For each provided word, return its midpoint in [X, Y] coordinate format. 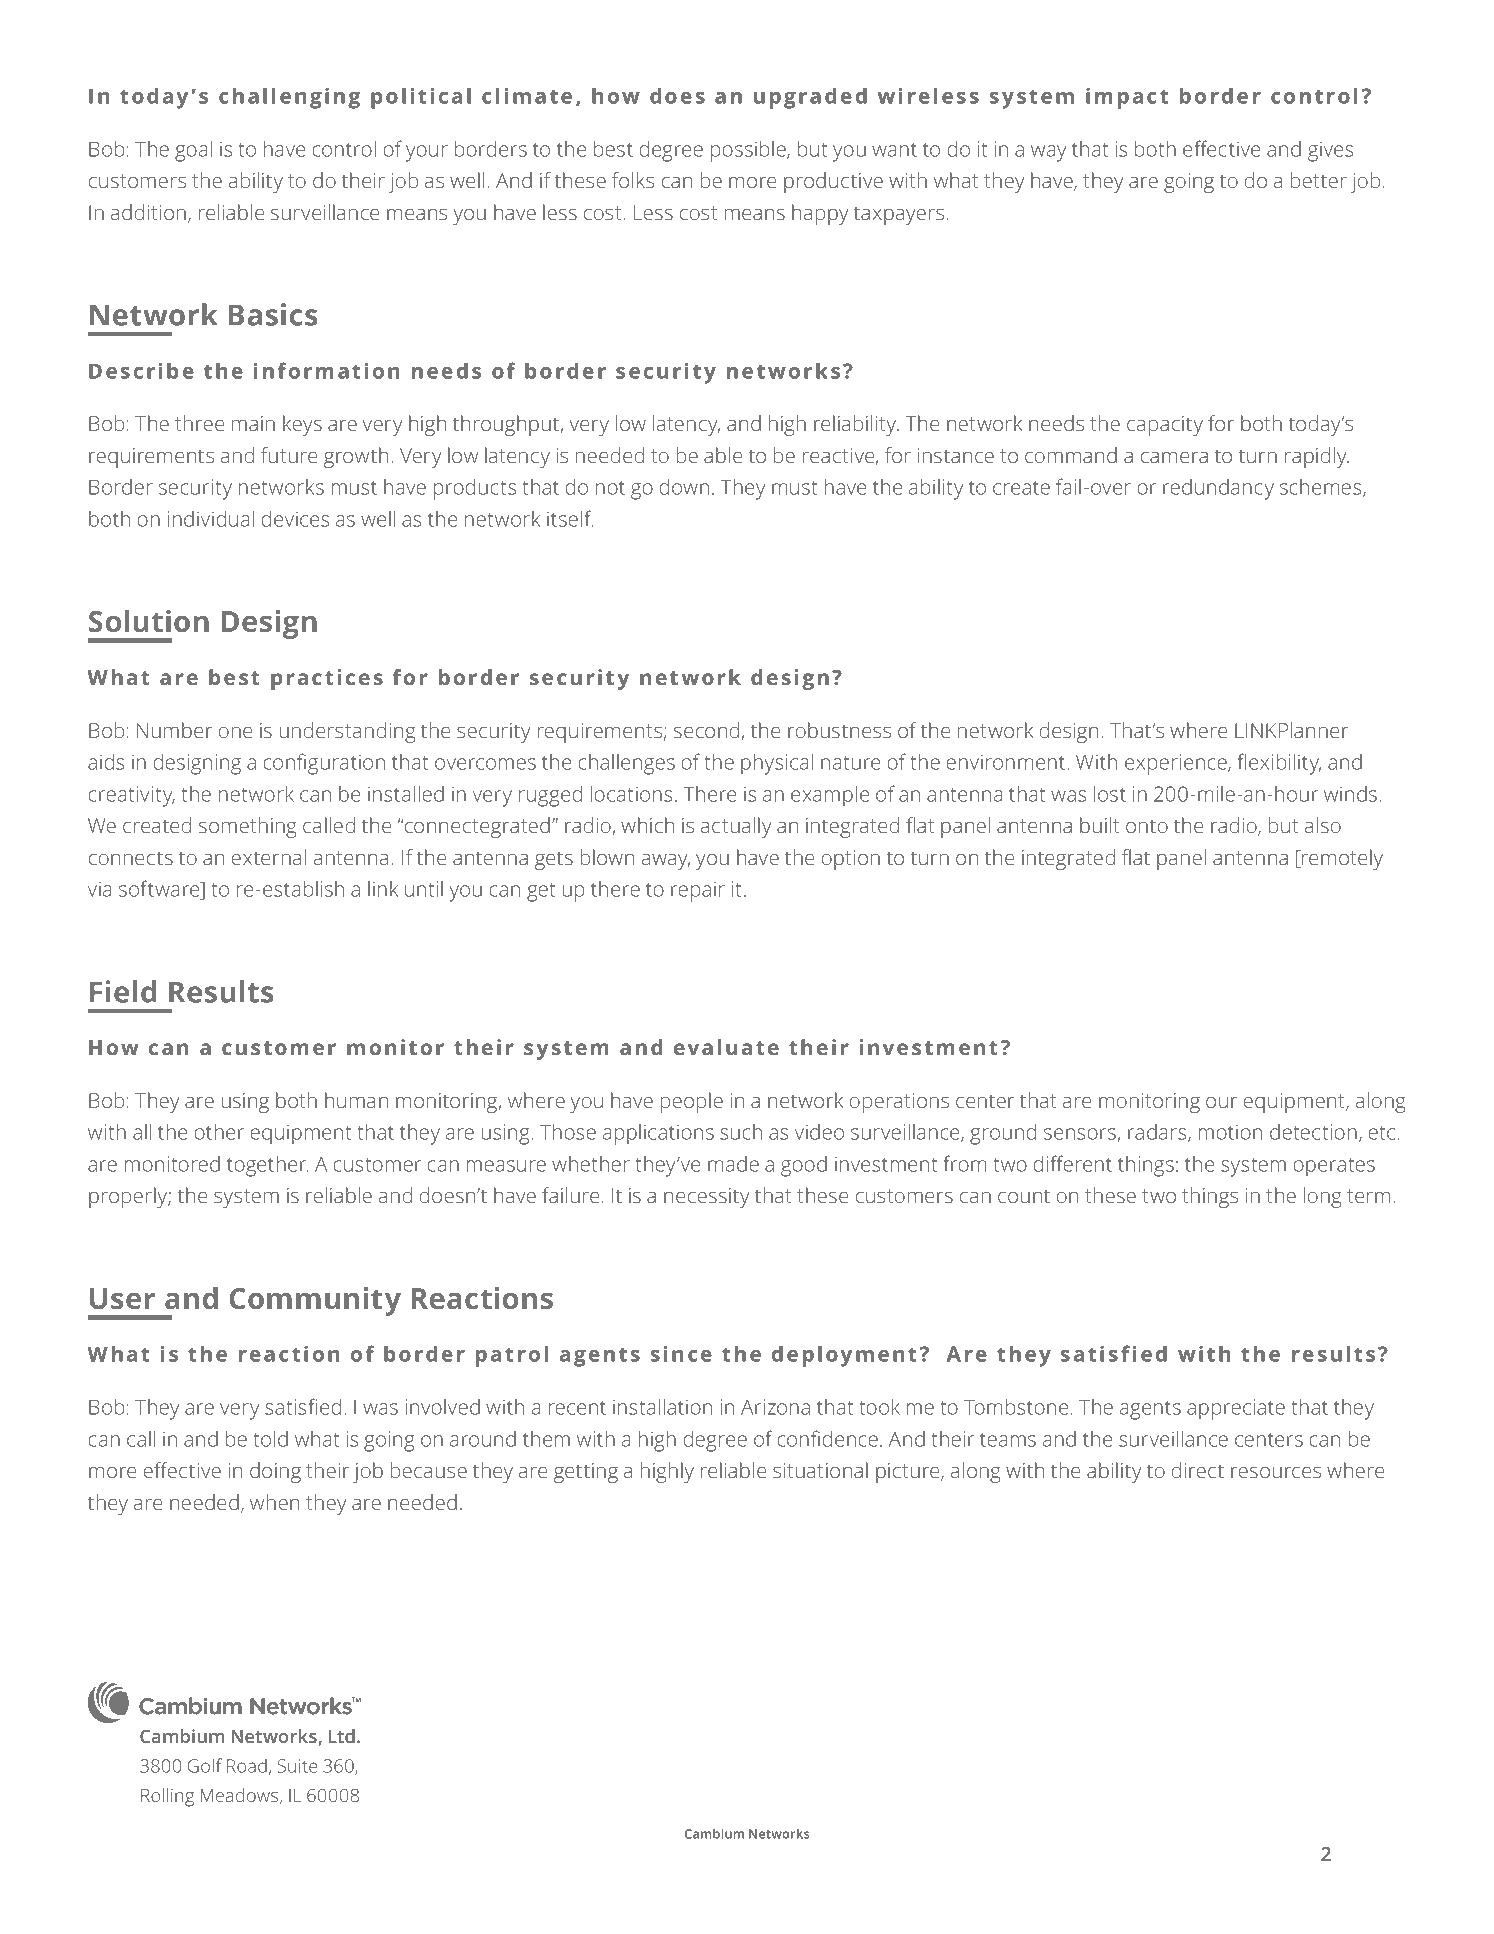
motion [1230, 1132]
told [270, 1439]
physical [777, 764]
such [741, 1132]
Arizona [775, 1407]
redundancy [1218, 489]
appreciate [1236, 1409]
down [684, 486]
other [219, 1132]
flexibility [1279, 764]
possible [749, 151]
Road [247, 1766]
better [1319, 180]
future [289, 455]
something [248, 827]
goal [193, 151]
